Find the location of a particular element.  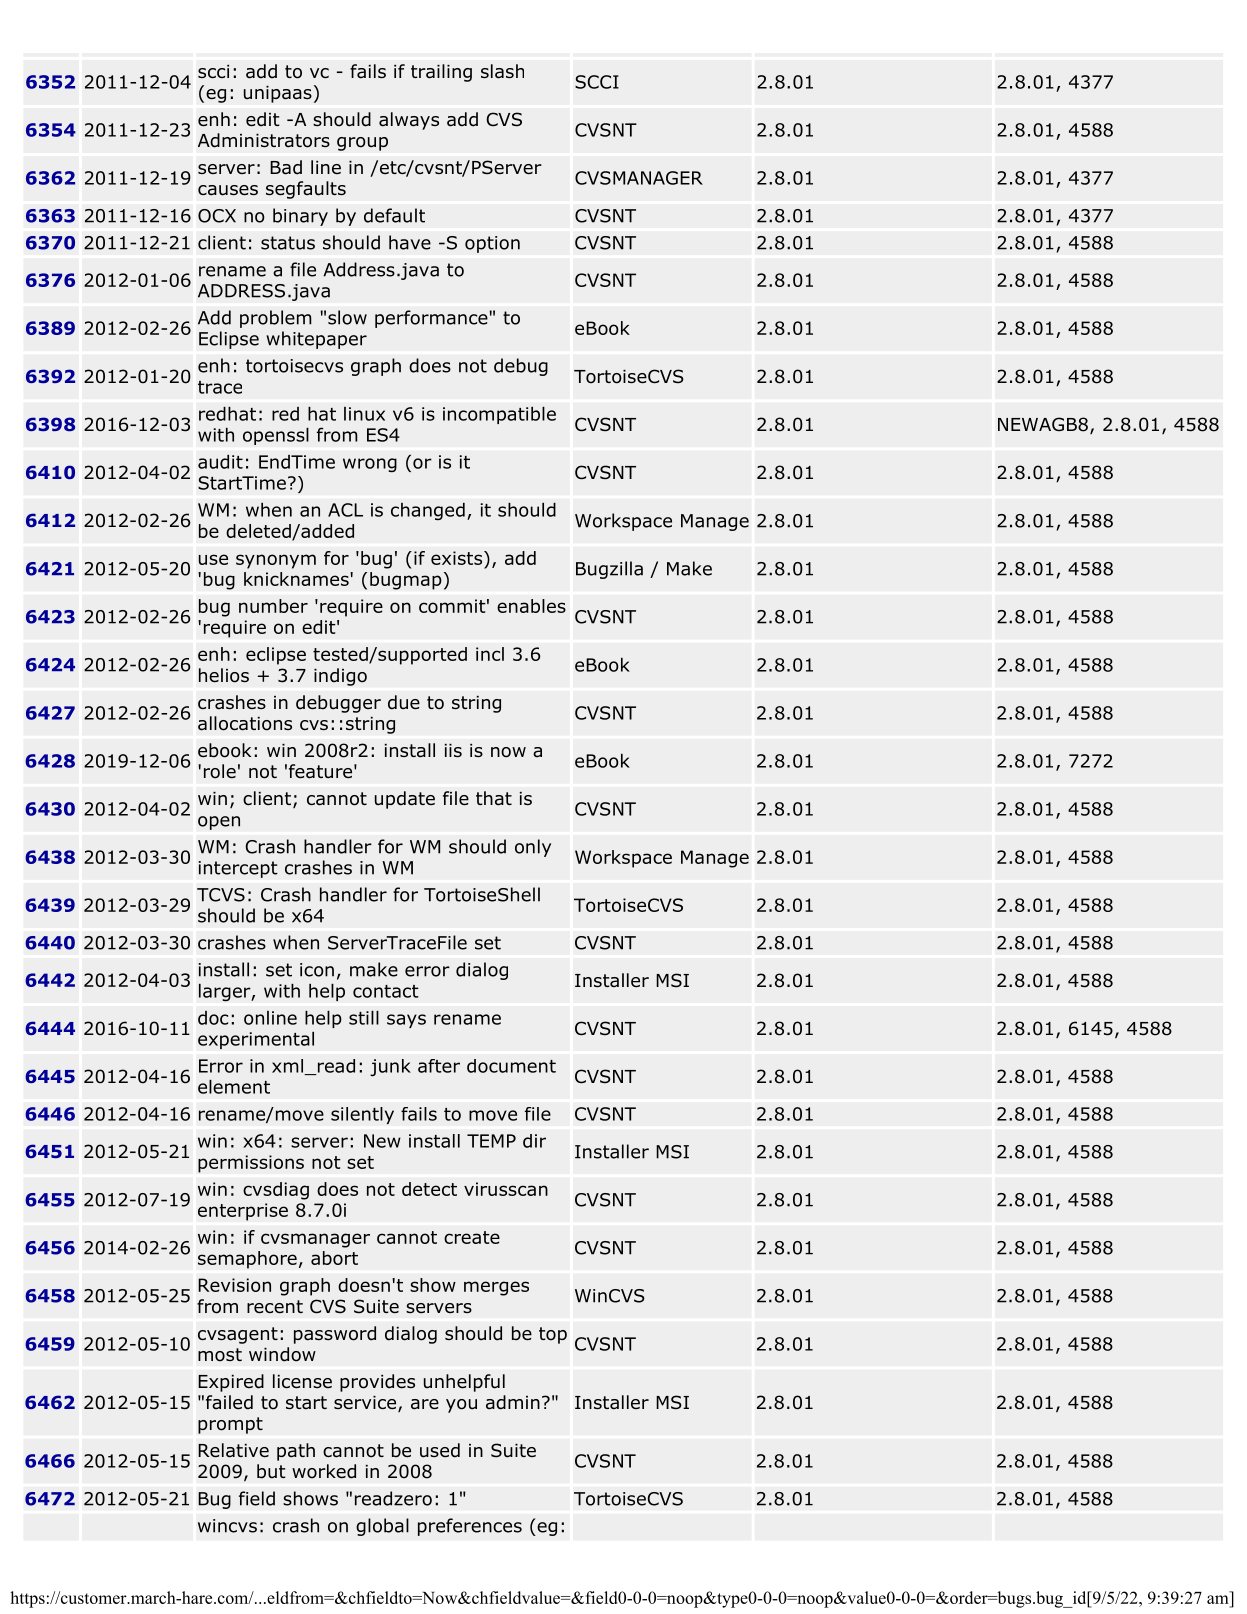

always is located at coordinates (409, 121).
